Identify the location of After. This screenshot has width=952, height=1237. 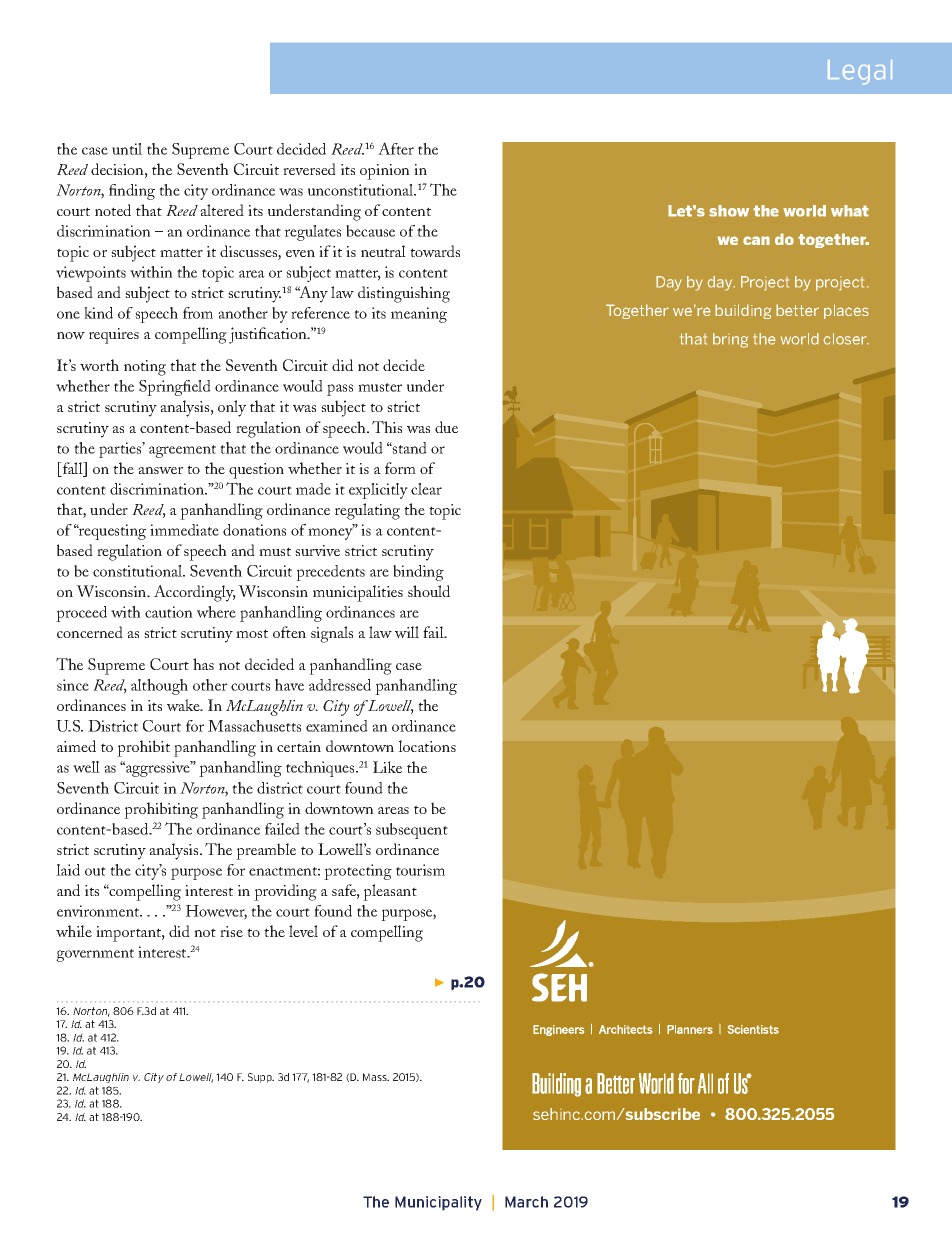
(396, 148).
